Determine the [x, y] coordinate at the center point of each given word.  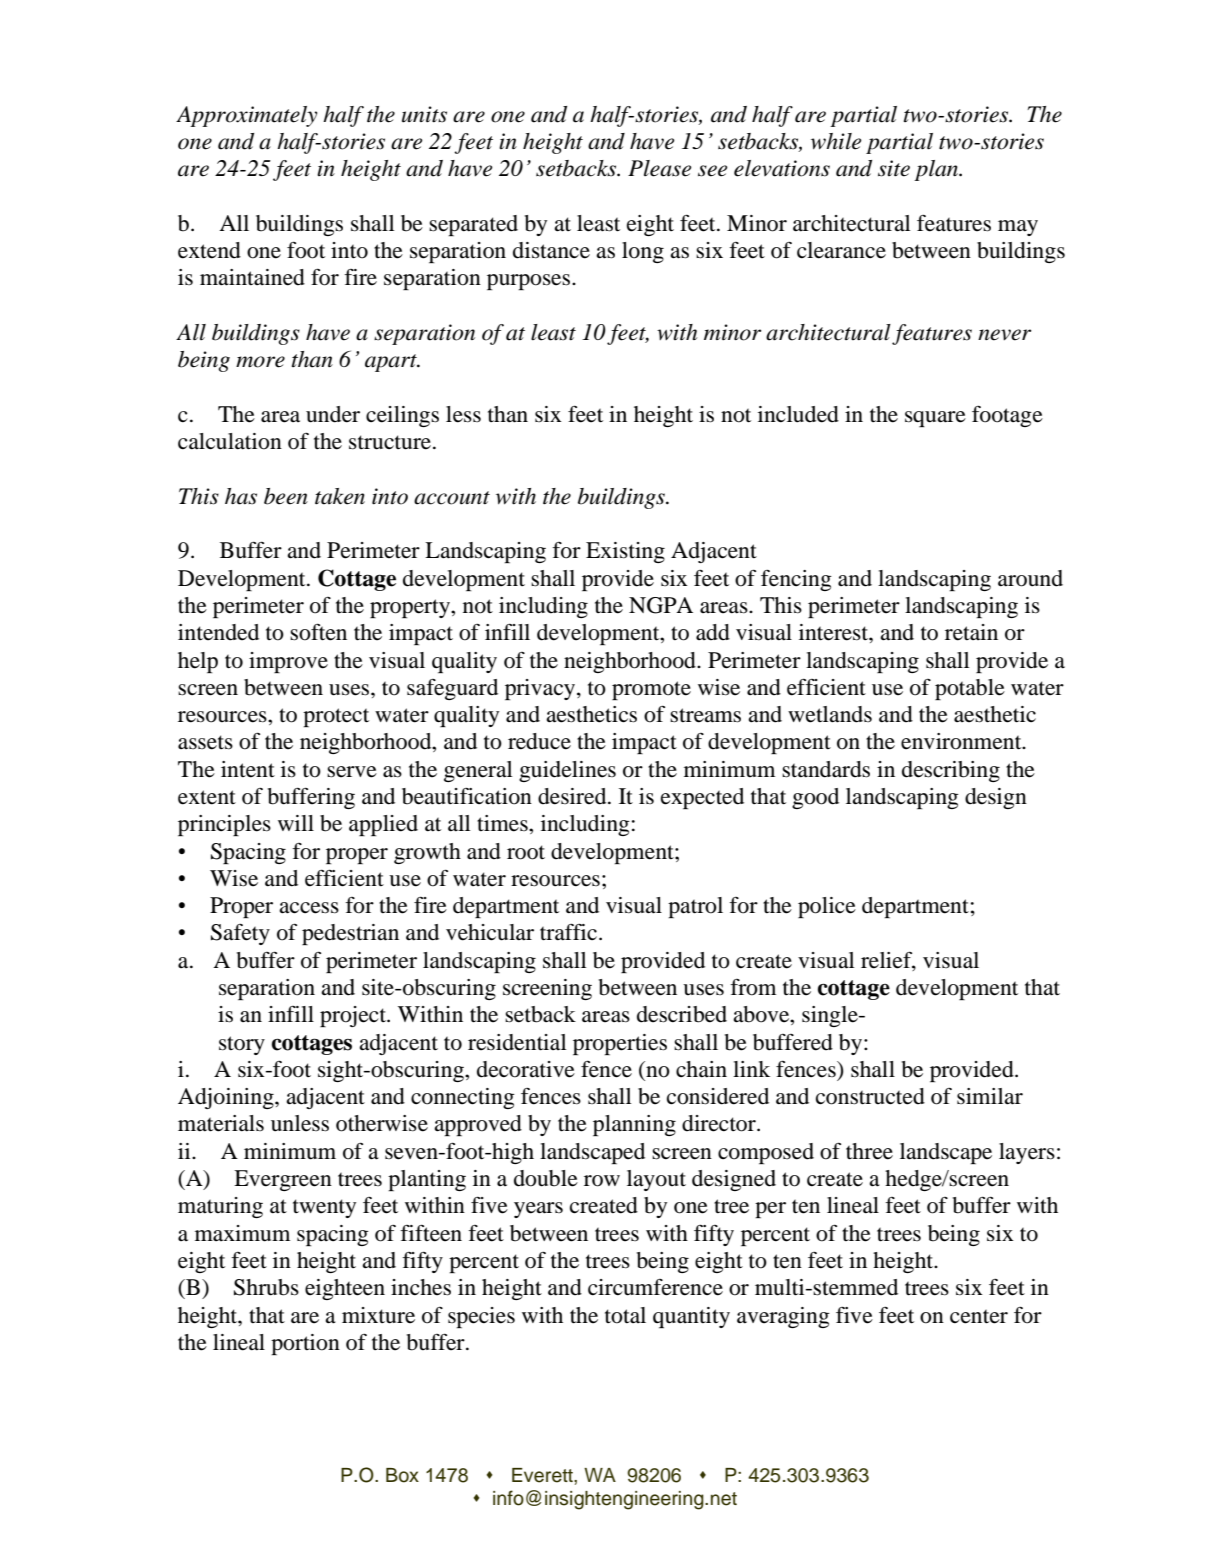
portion [305, 1344]
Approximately [246, 116]
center [979, 1316]
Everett [543, 1475]
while [836, 141]
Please [660, 168]
